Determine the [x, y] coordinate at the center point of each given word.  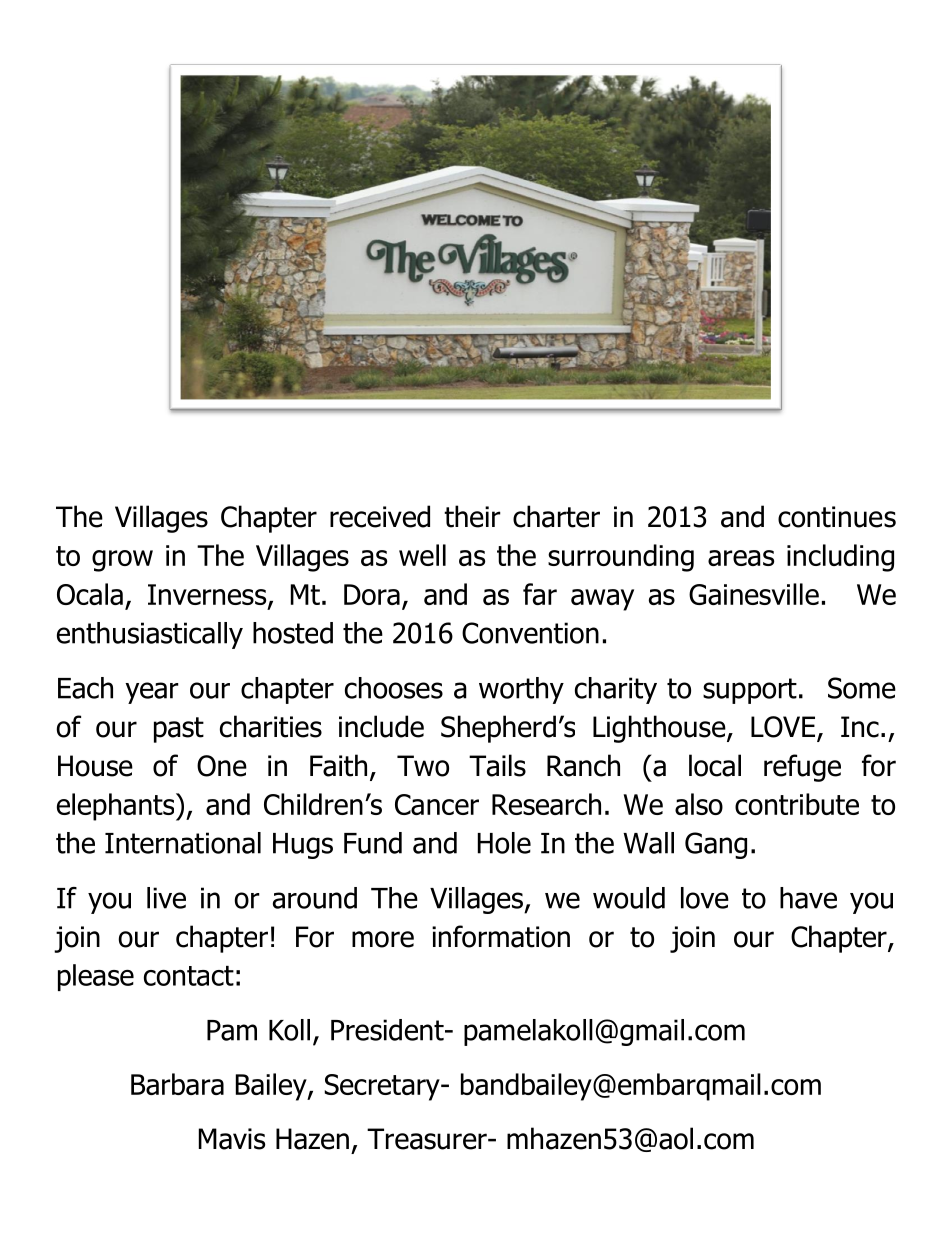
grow [122, 561]
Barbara [177, 1084]
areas [741, 558]
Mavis [232, 1139]
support [750, 691]
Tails [497, 765]
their [472, 516]
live [166, 898]
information [501, 936]
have [808, 898]
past [179, 730]
